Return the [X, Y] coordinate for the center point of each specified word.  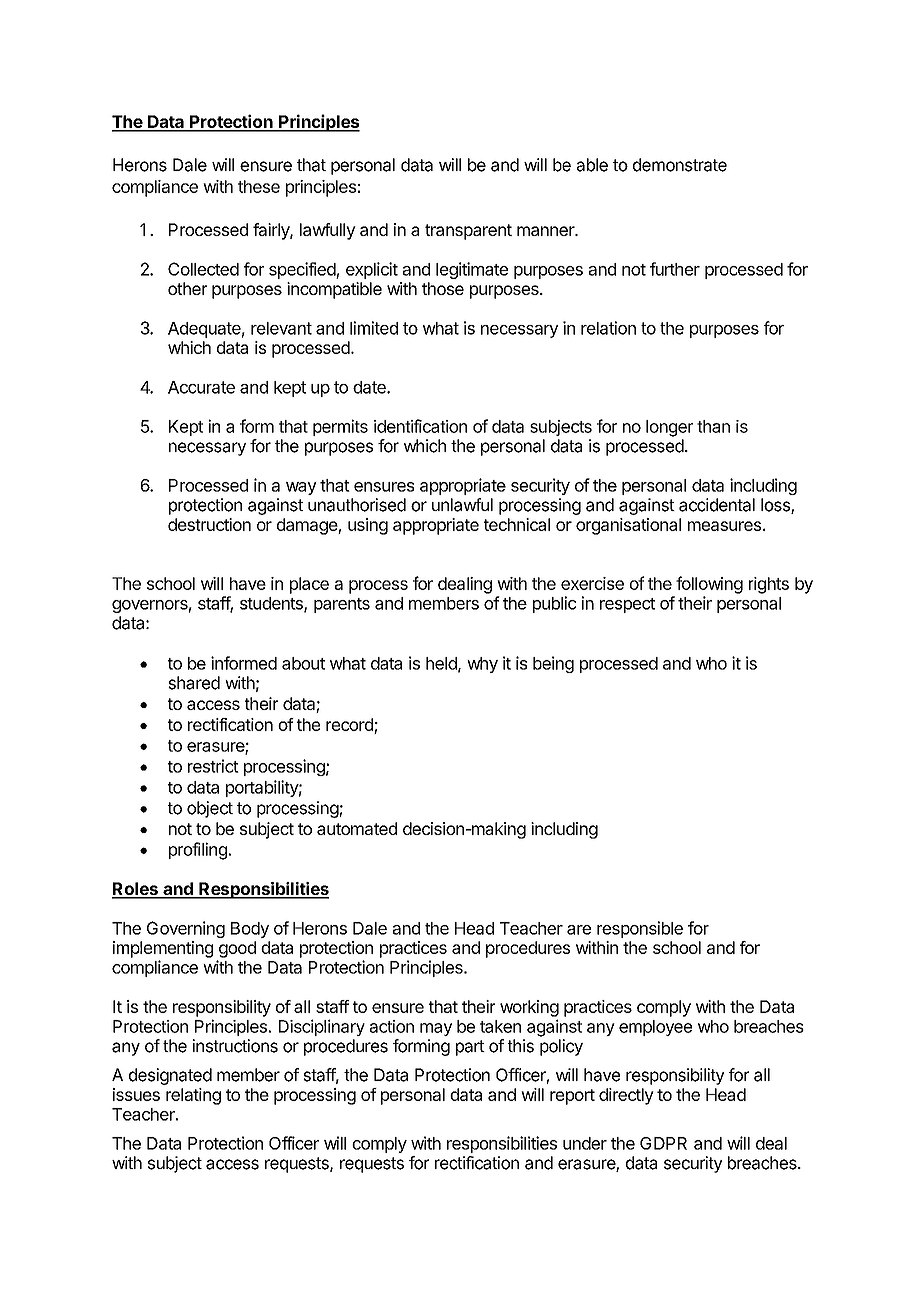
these [259, 186]
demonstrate [680, 165]
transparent [468, 232]
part [470, 1048]
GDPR [663, 1143]
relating [193, 1096]
